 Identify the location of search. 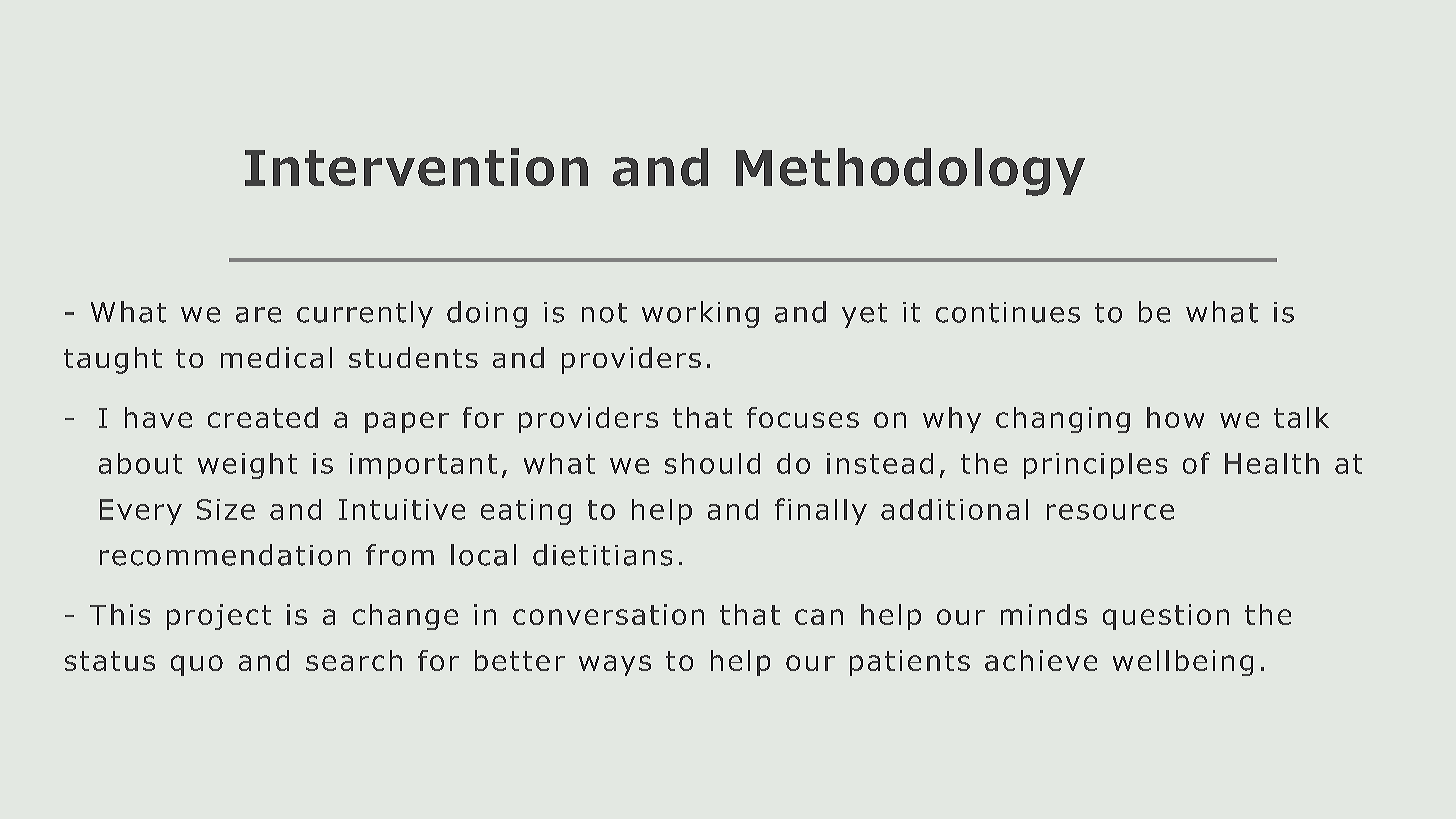
(354, 660).
